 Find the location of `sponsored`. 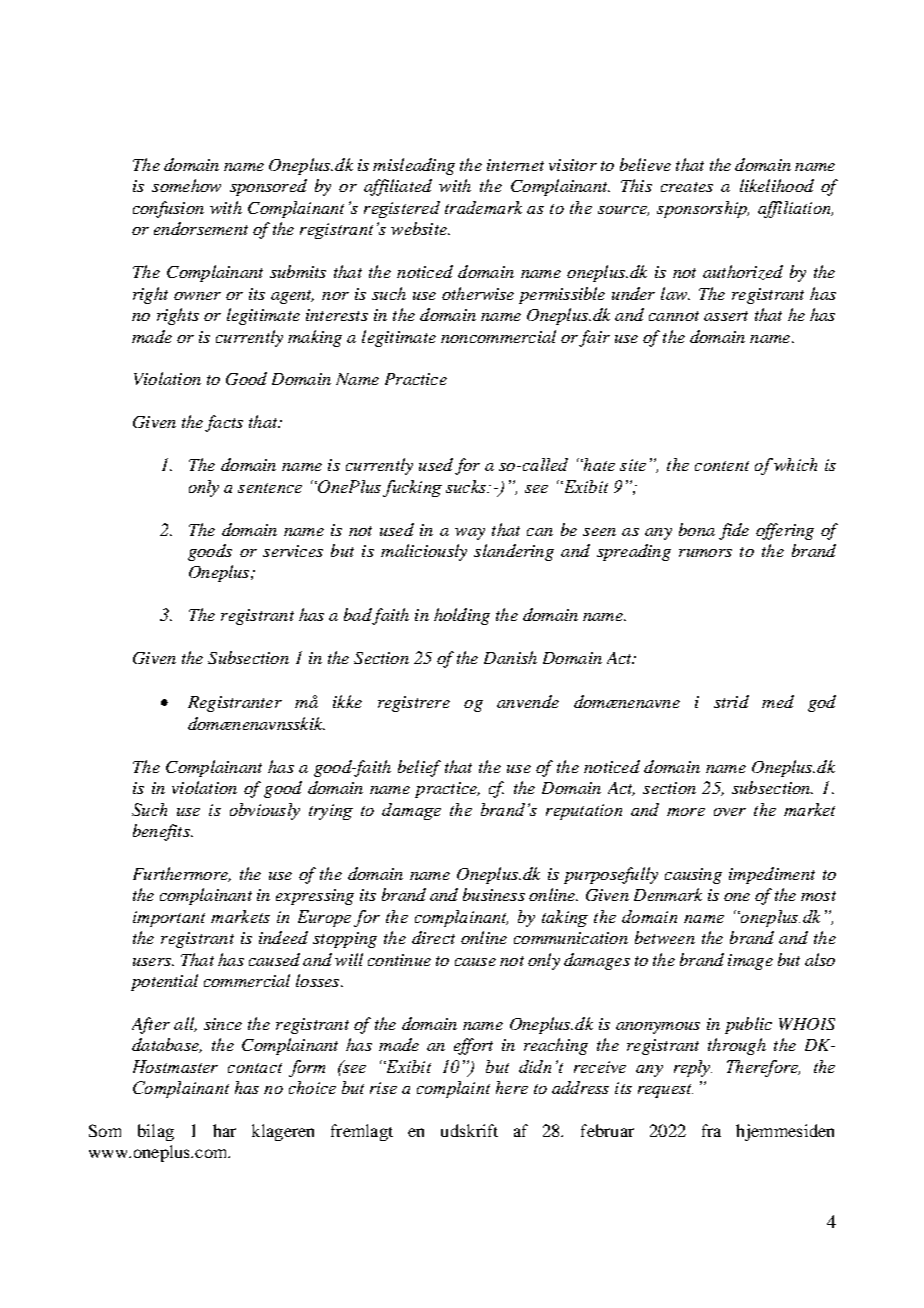

sponsored is located at coordinates (268, 187).
